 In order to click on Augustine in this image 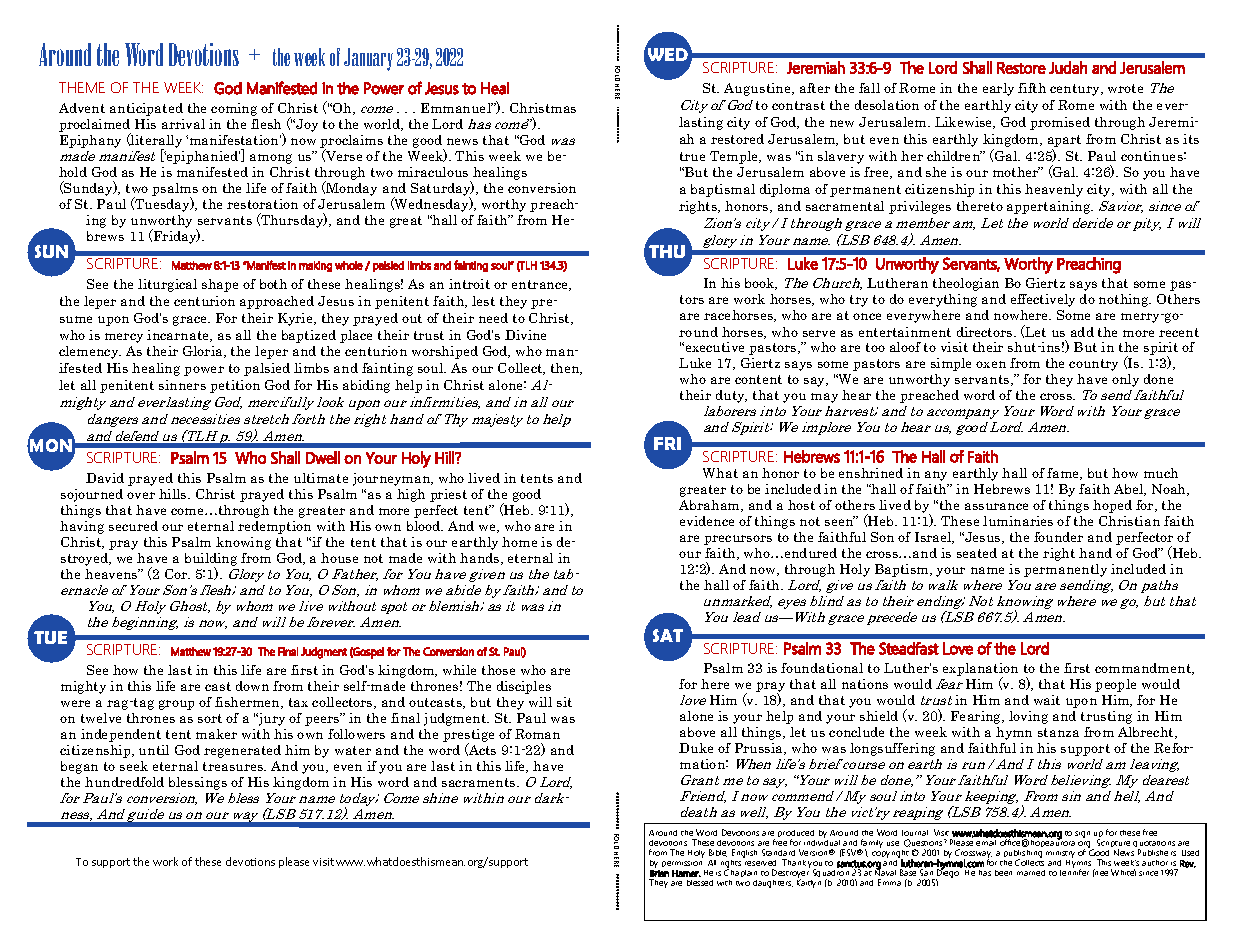, I will do `click(759, 89)`.
